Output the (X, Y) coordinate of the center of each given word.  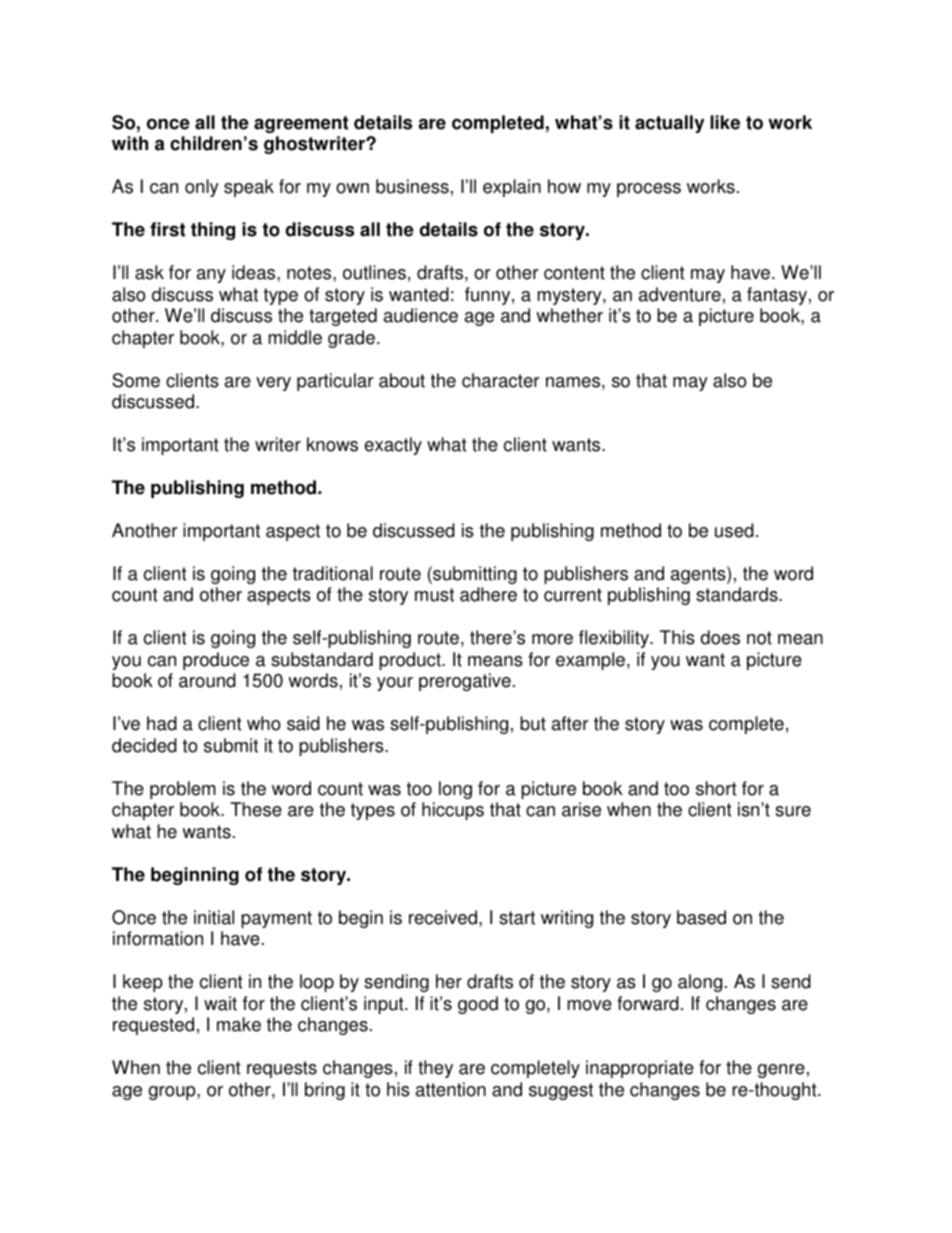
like (725, 122)
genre (781, 1071)
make (239, 1024)
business (412, 186)
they (435, 1069)
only (202, 188)
